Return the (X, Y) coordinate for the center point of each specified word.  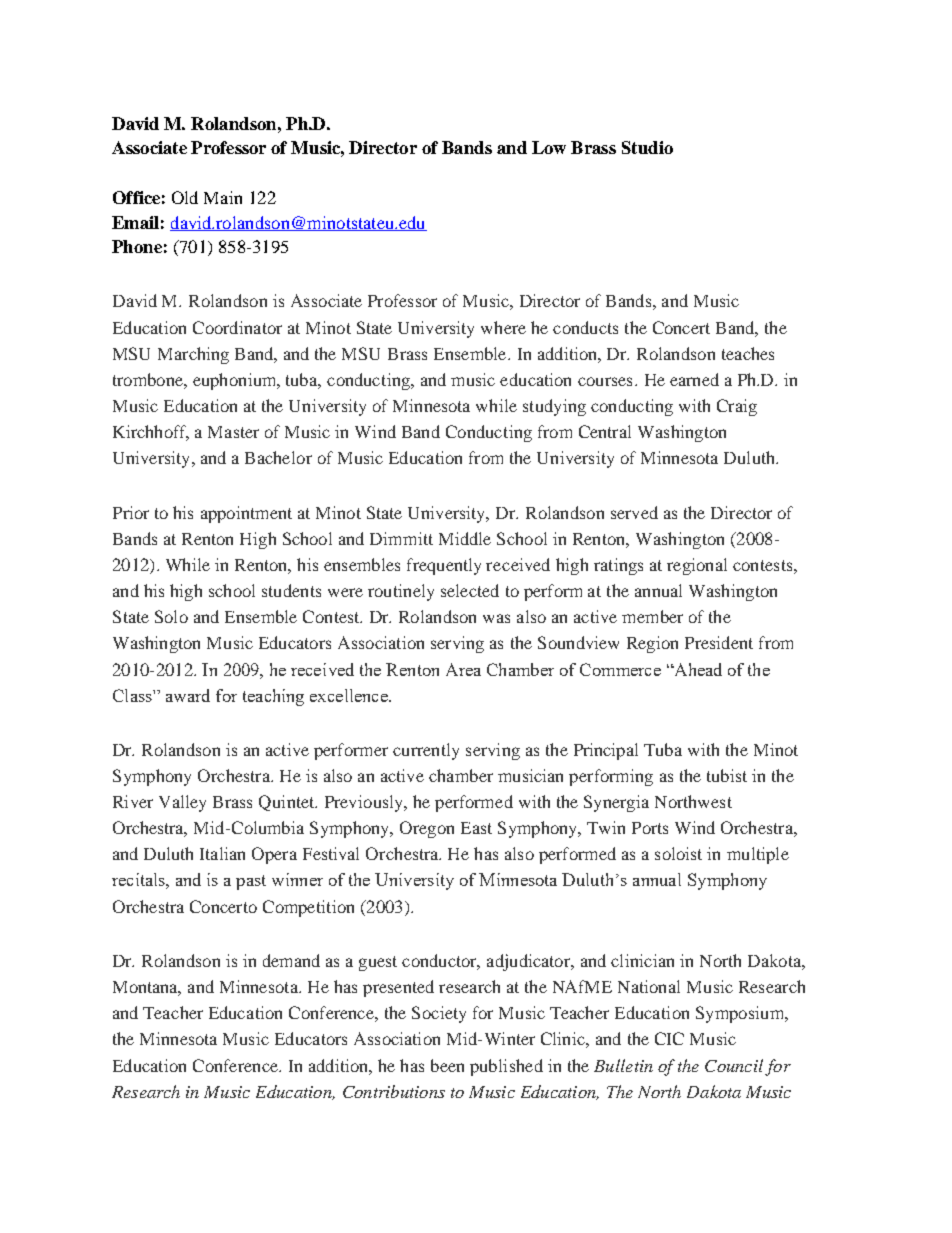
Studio (647, 147)
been (447, 1065)
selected (470, 590)
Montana (147, 988)
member (652, 616)
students (291, 590)
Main (223, 197)
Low (549, 147)
